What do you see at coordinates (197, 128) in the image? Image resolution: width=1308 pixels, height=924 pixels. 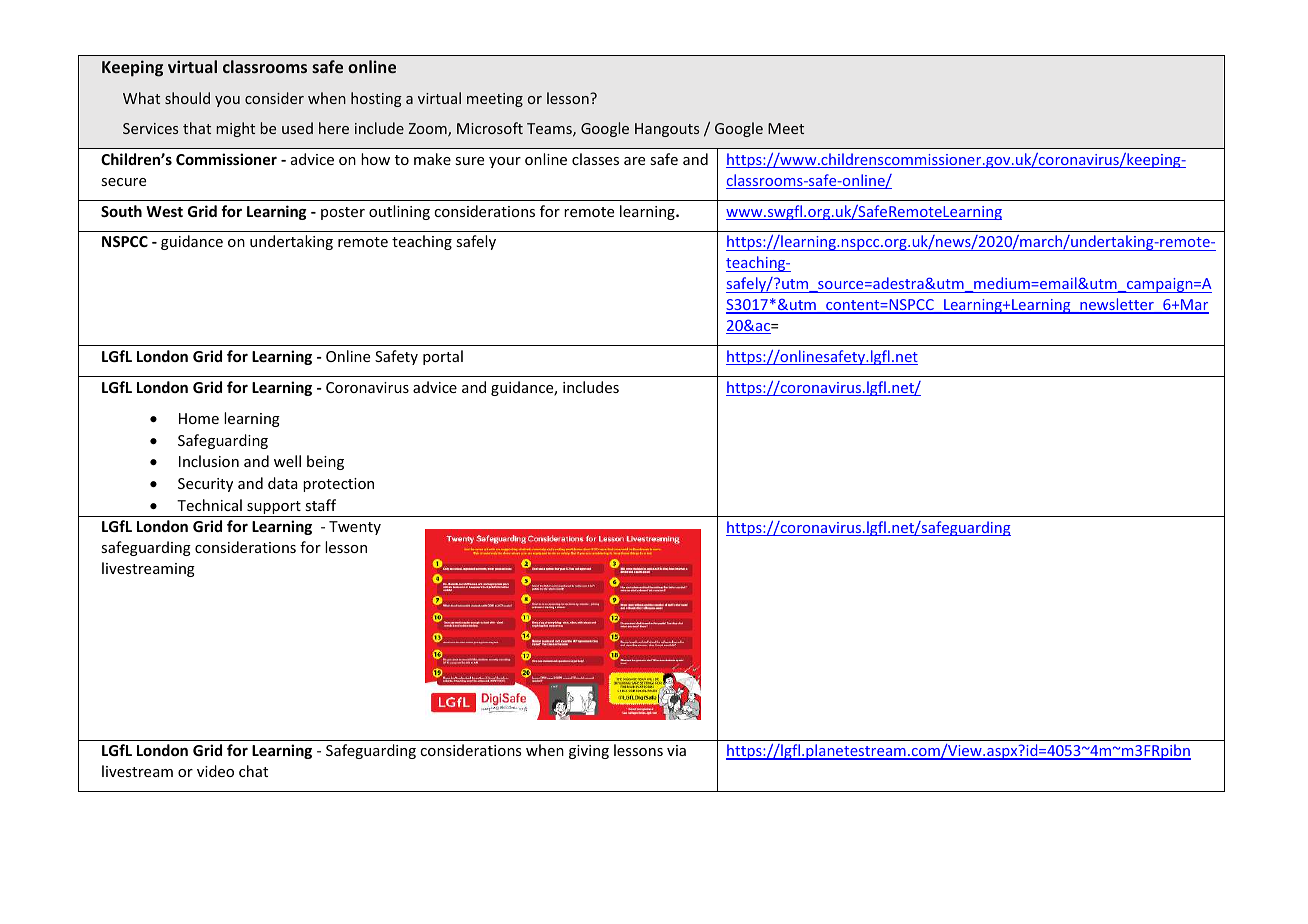 I see `that` at bounding box center [197, 128].
